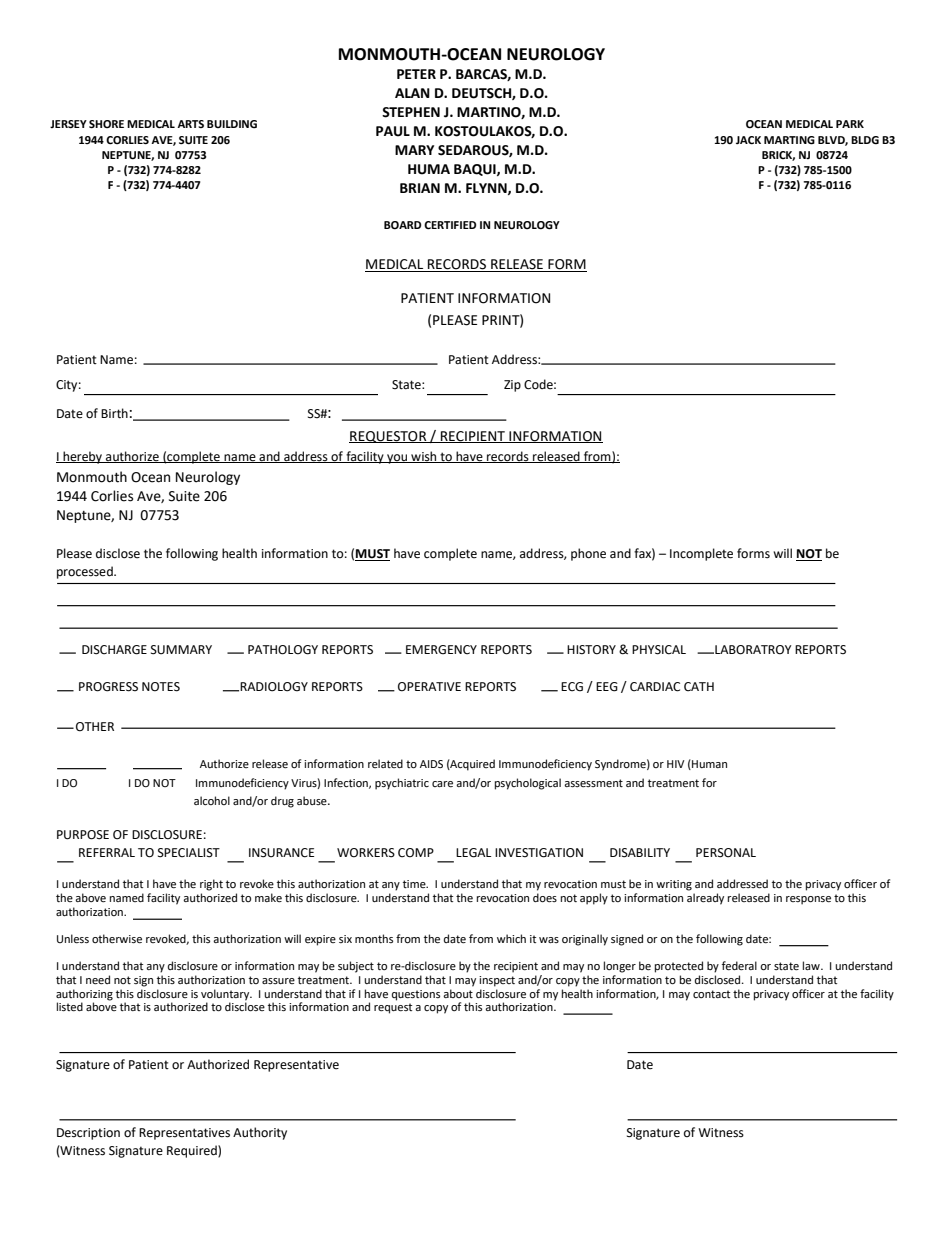 Image resolution: width=952 pixels, height=1233 pixels. I want to click on SPECIALIST, so click(189, 853).
